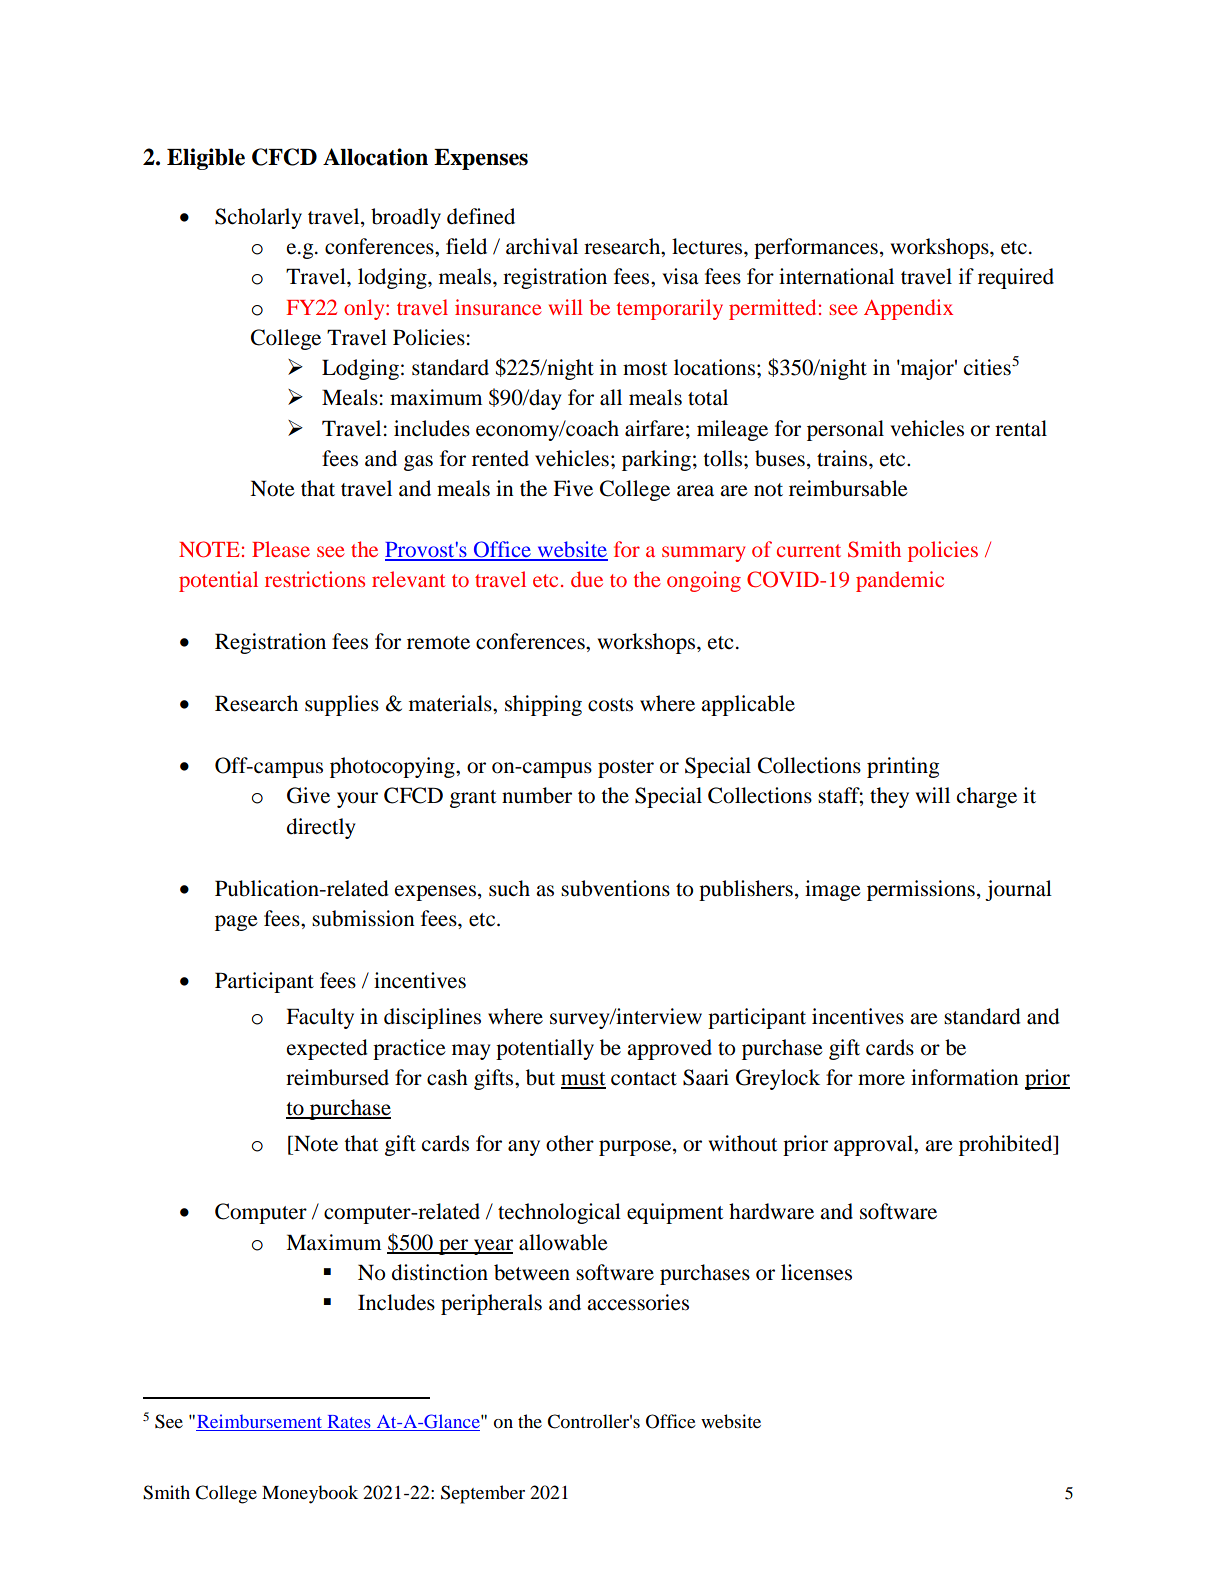 This document has width=1217, height=1575. Describe the element at coordinates (921, 890) in the document. I see `permissions` at that location.
